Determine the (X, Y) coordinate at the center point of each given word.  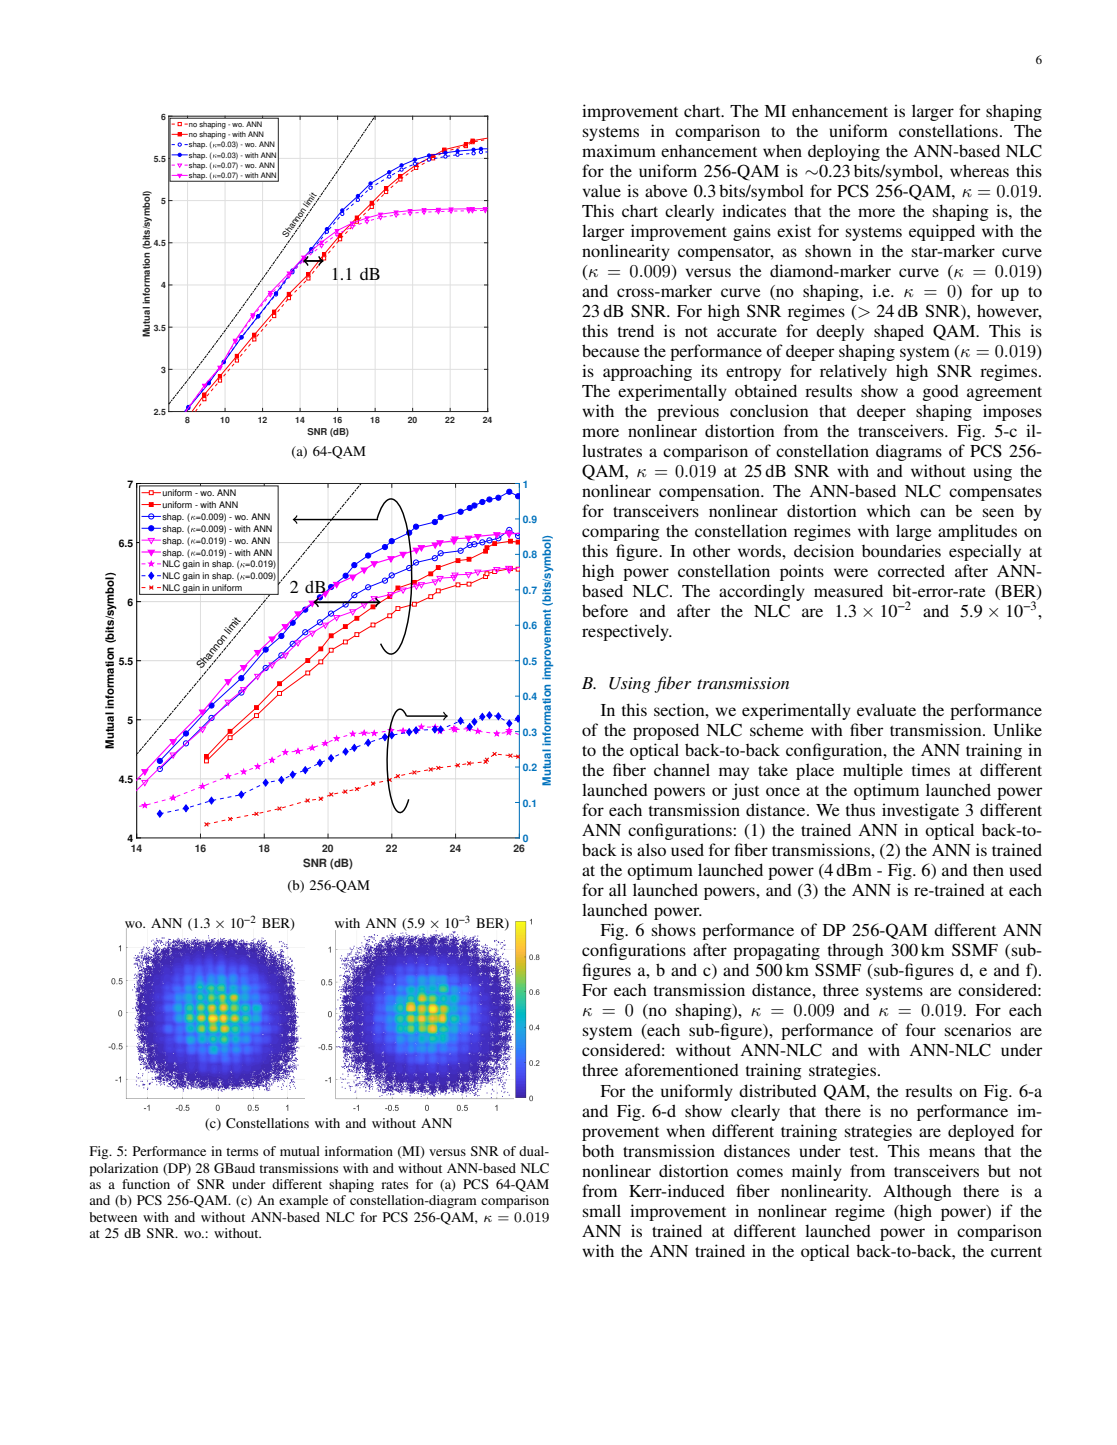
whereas (979, 170)
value (602, 190)
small (602, 1210)
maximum (619, 150)
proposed (666, 731)
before (605, 610)
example (303, 1201)
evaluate (886, 709)
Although (917, 1192)
